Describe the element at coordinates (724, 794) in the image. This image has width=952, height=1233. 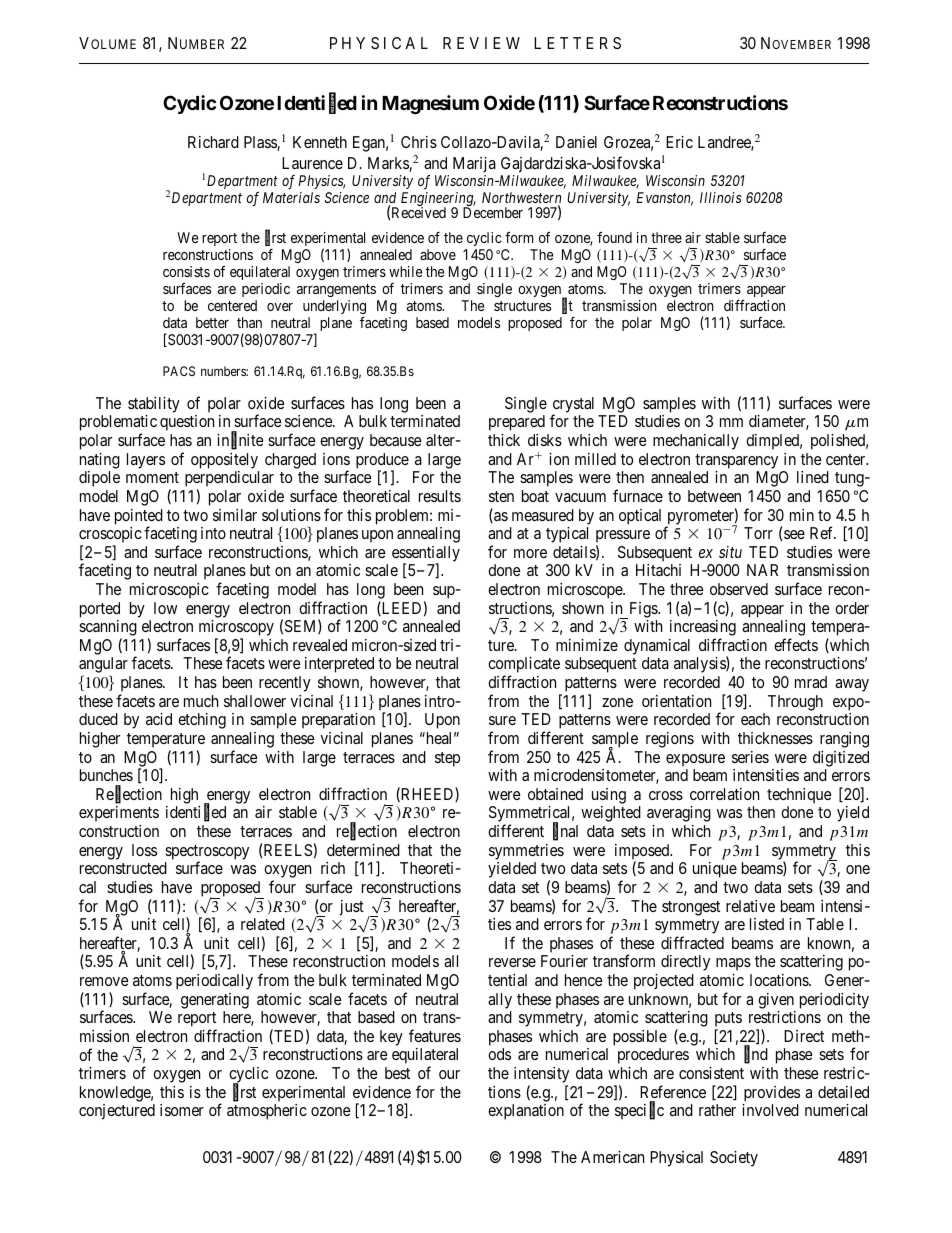
I see `correlation` at that location.
